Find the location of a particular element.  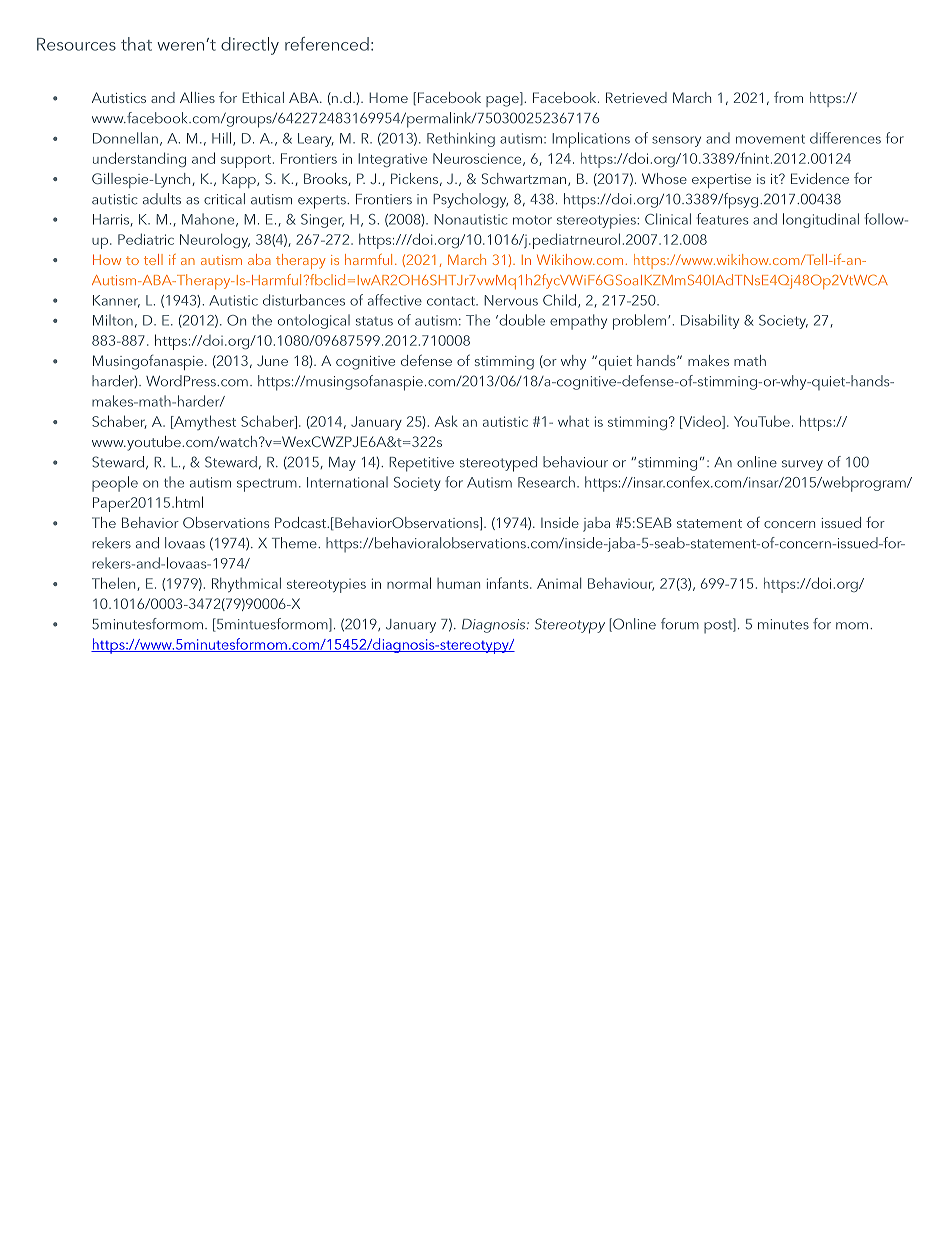

page is located at coordinates (503, 101).
